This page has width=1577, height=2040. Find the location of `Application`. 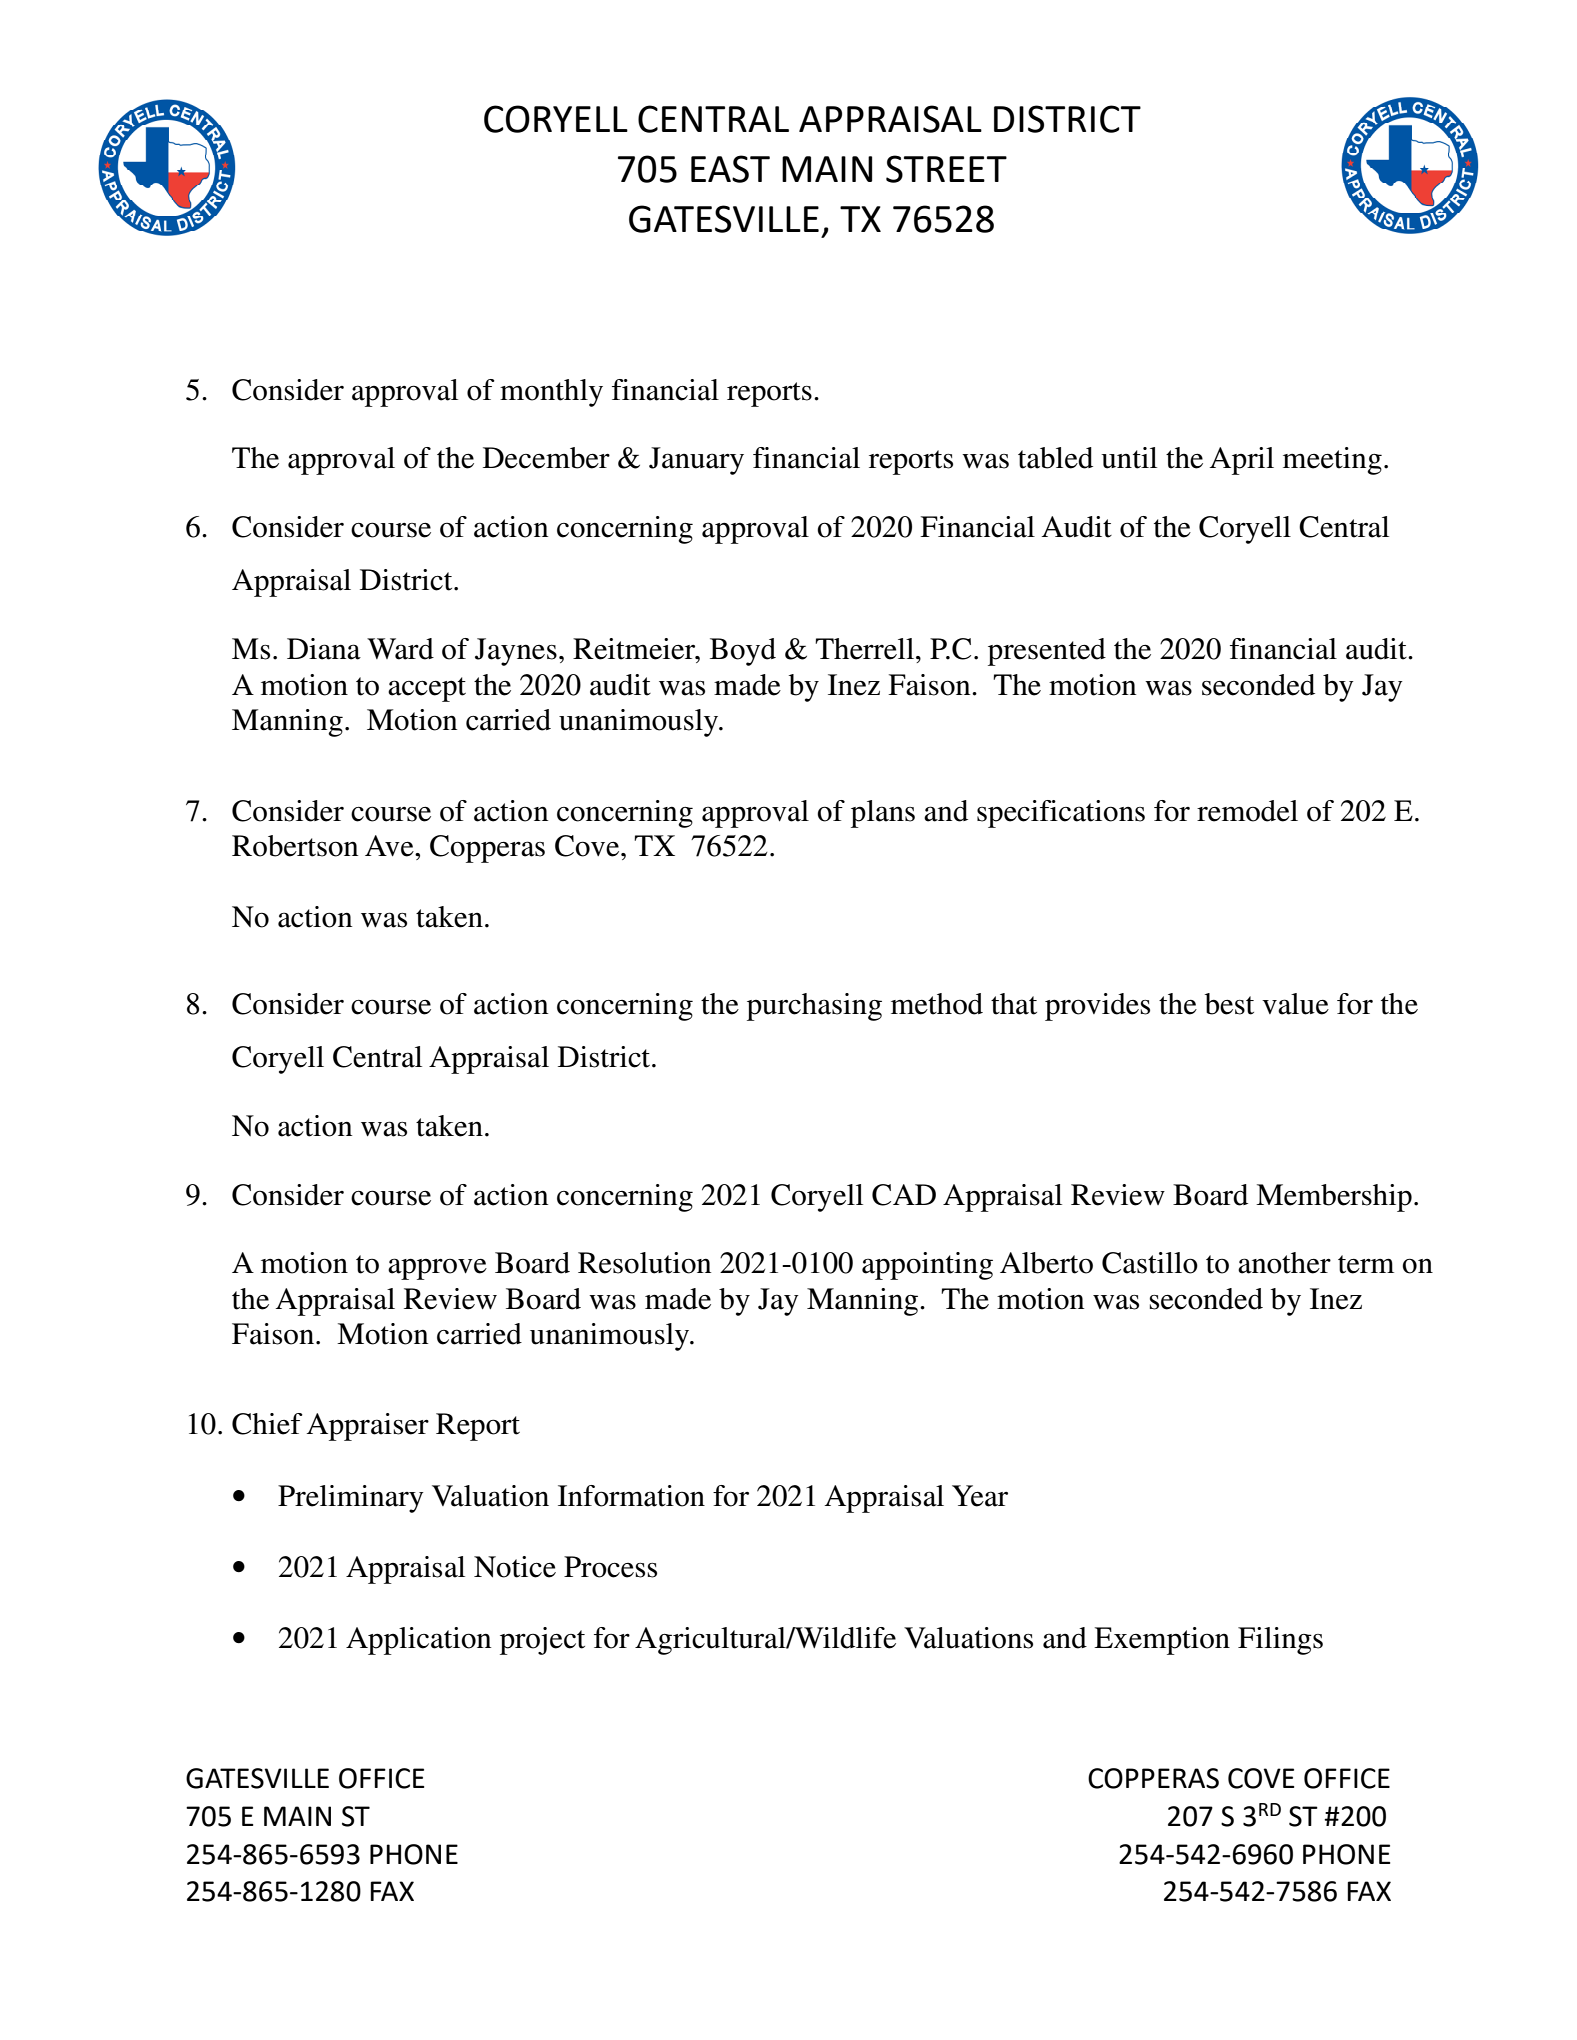

Application is located at coordinates (418, 1641).
